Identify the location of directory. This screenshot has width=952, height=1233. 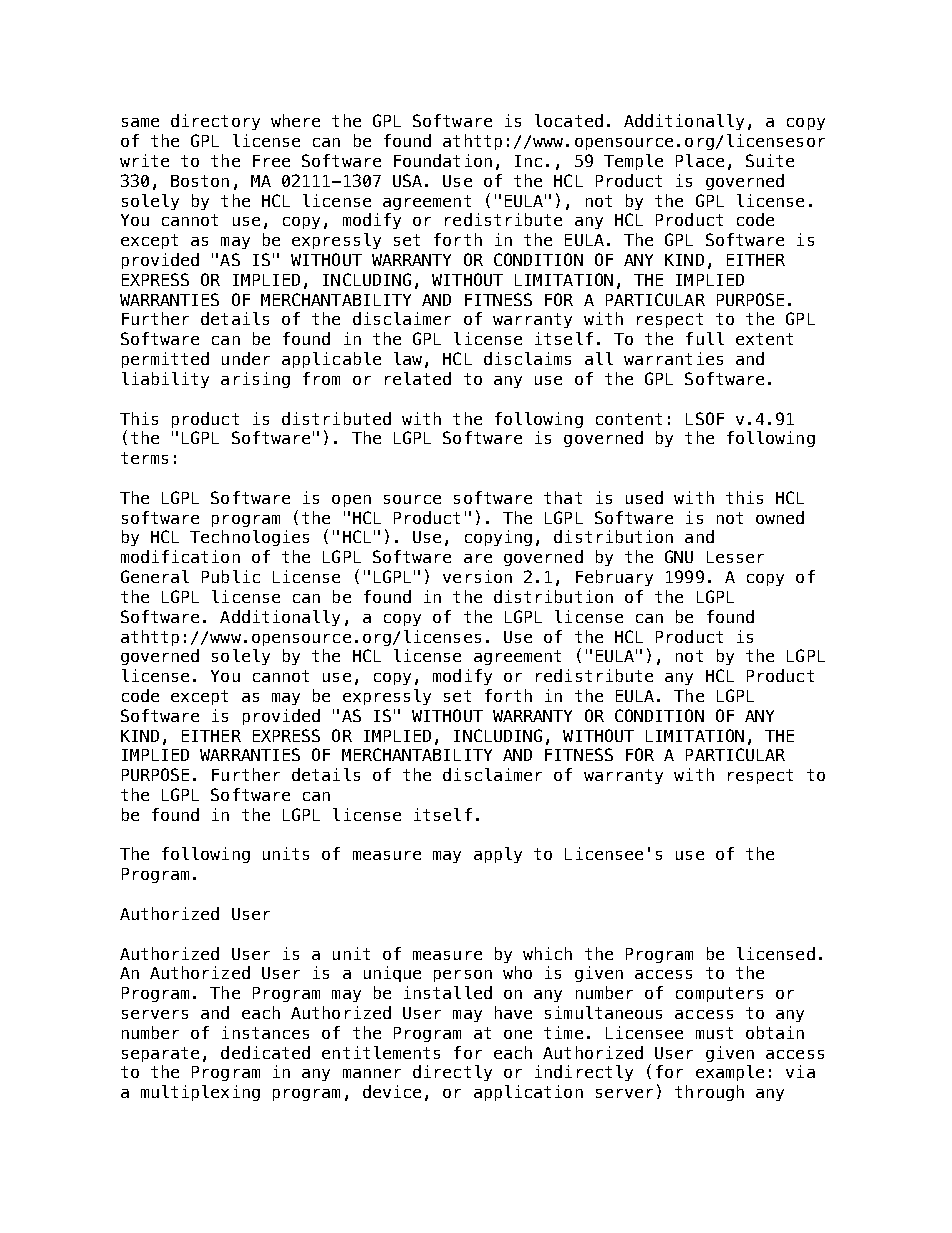
(215, 122).
